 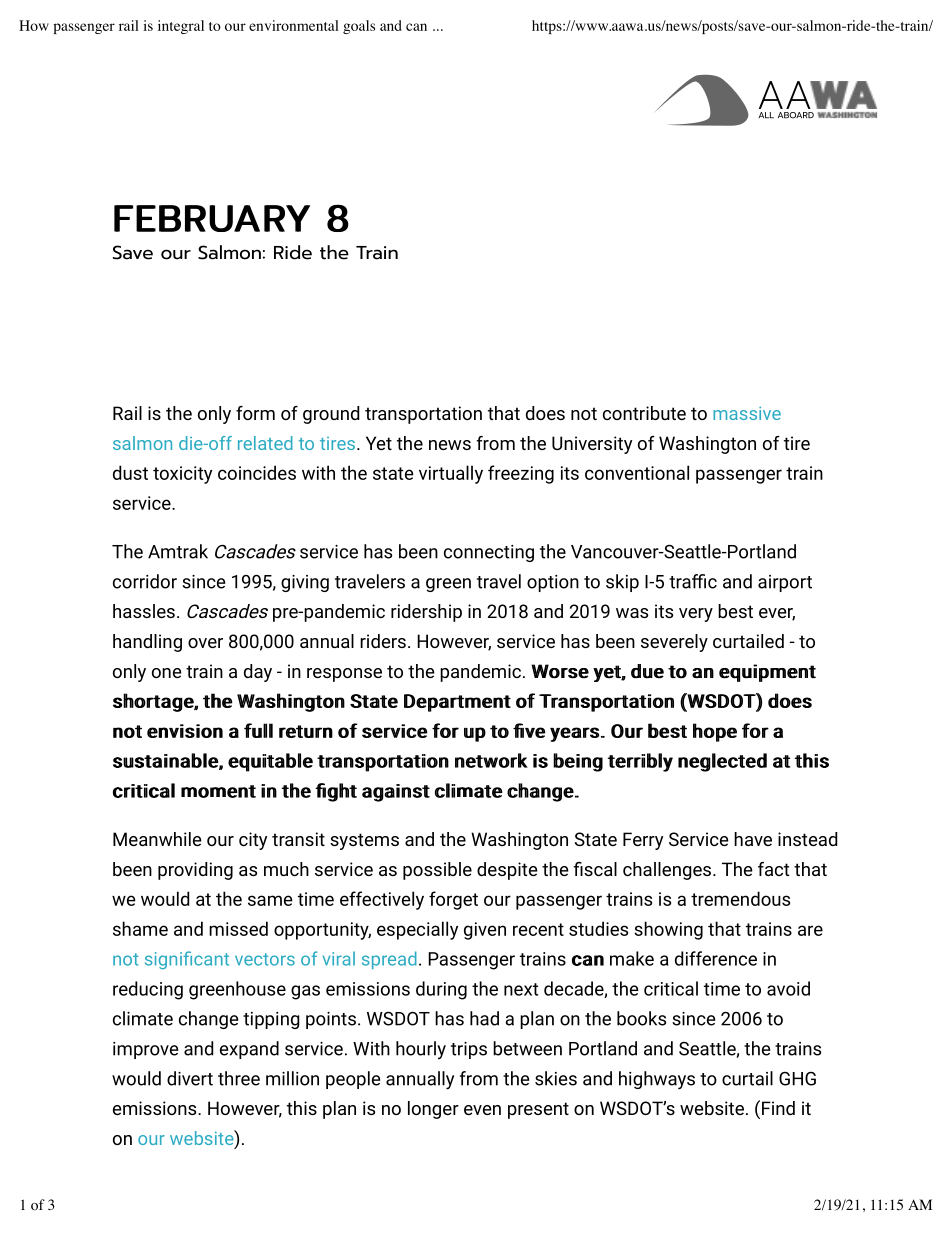 What do you see at coordinates (437, 871) in the screenshot?
I see `possible` at bounding box center [437, 871].
